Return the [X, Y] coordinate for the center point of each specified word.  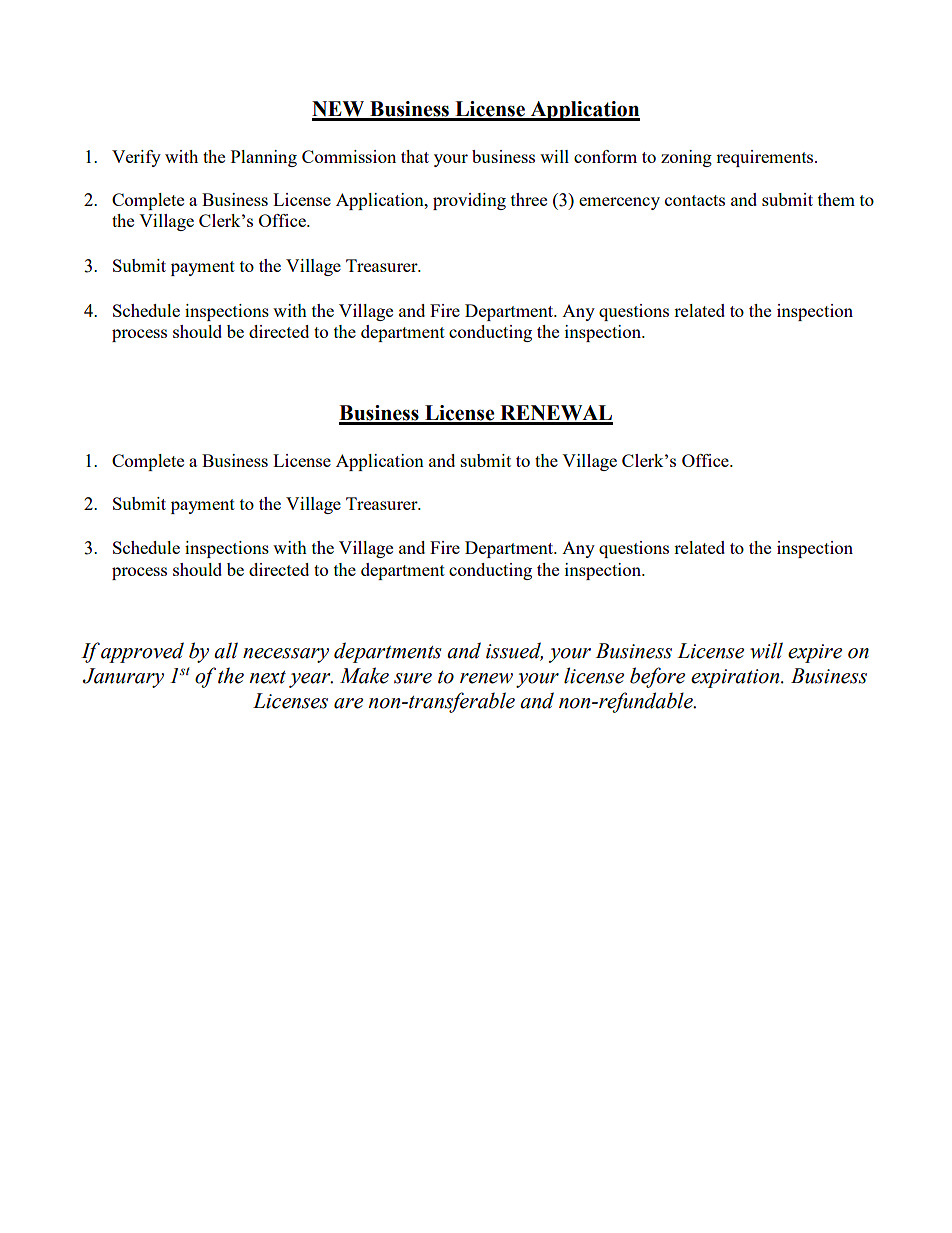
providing [469, 201]
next [267, 677]
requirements [766, 158]
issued [514, 651]
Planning [264, 158]
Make [364, 675]
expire [815, 653]
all [226, 650]
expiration [736, 678]
